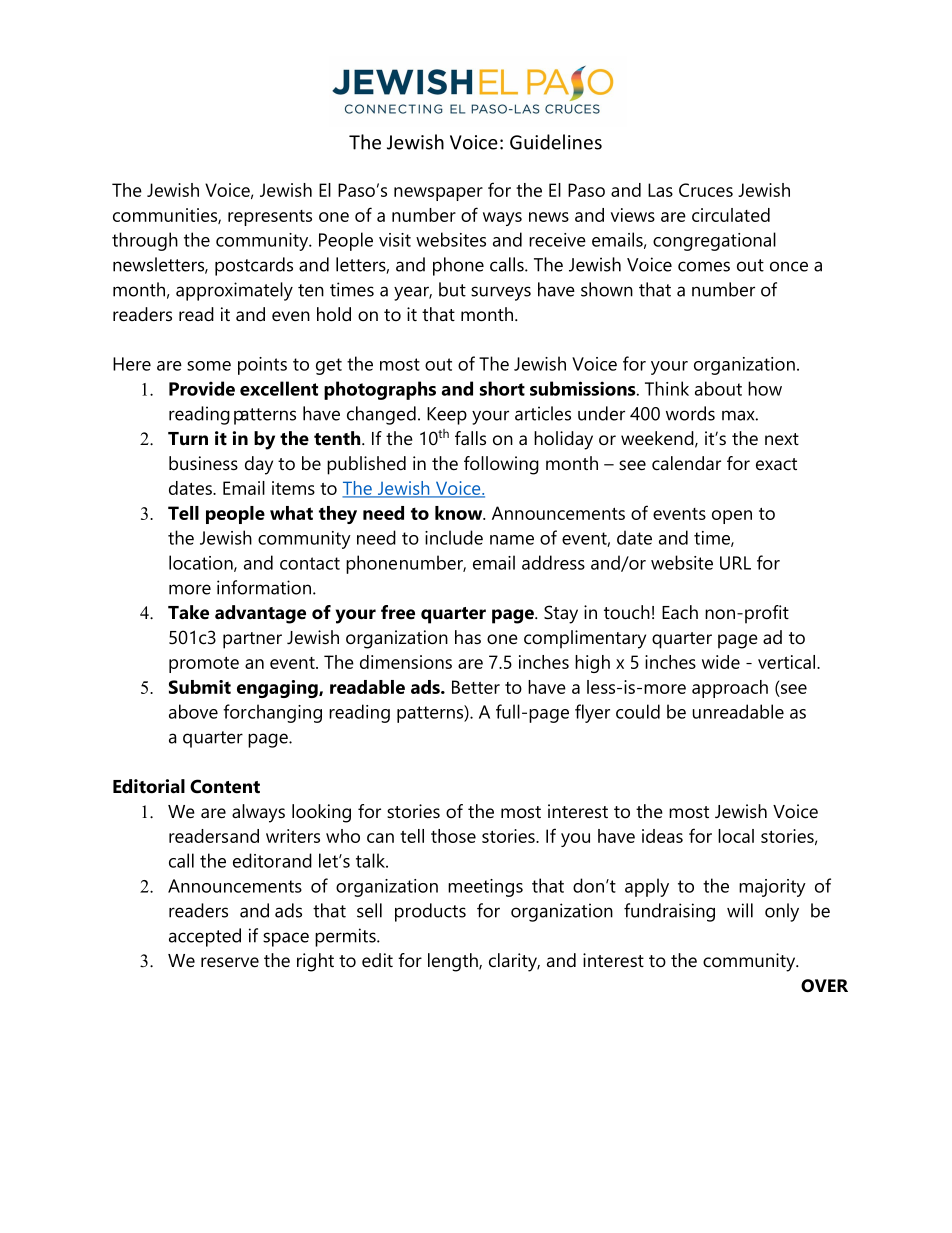 This page has height=1233, width=952. Describe the element at coordinates (454, 537) in the page. I see `include` at that location.
